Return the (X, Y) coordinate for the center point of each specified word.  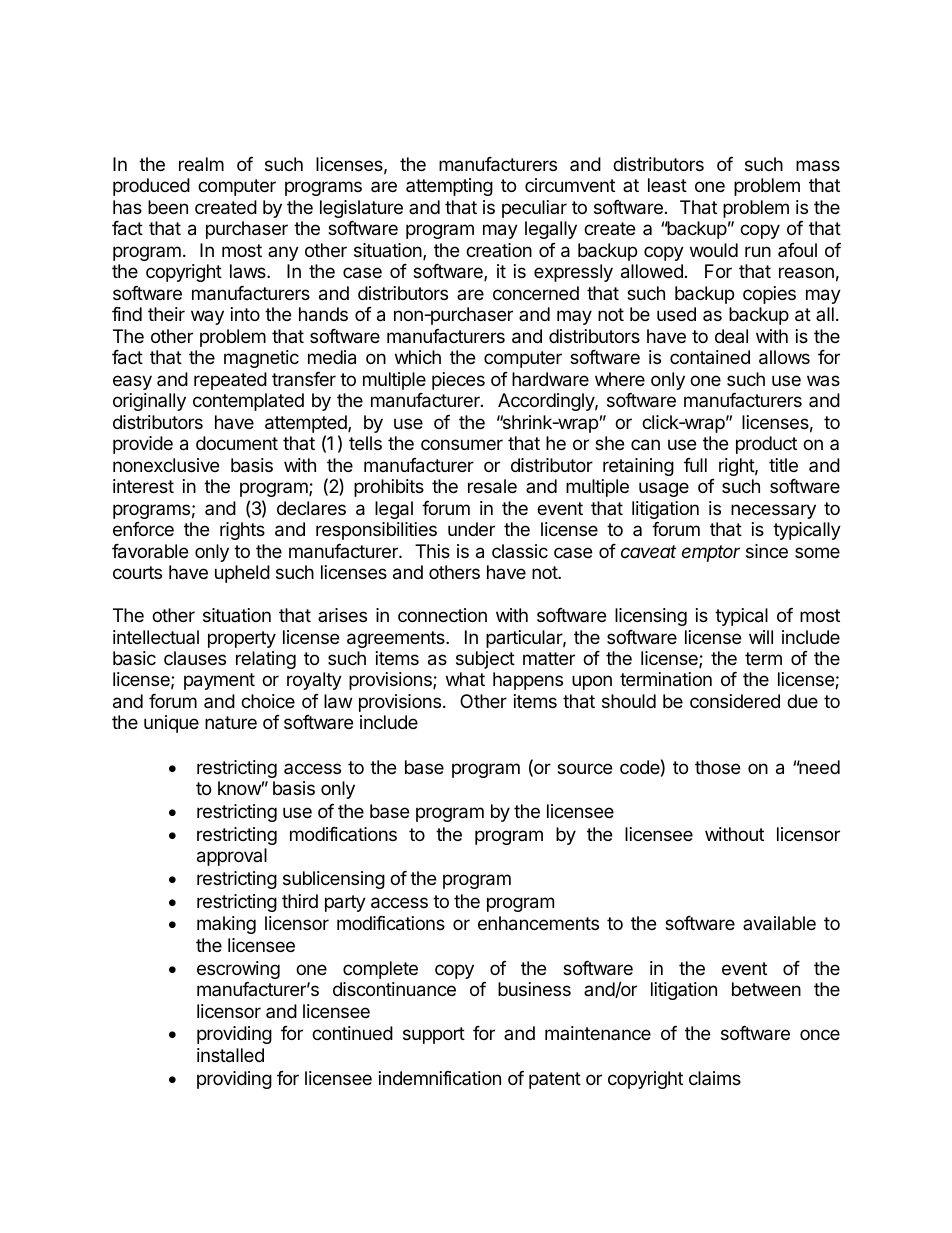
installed (230, 1055)
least (667, 185)
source (584, 768)
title (783, 465)
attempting (449, 187)
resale (492, 486)
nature (231, 722)
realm (201, 164)
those (717, 767)
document (237, 443)
